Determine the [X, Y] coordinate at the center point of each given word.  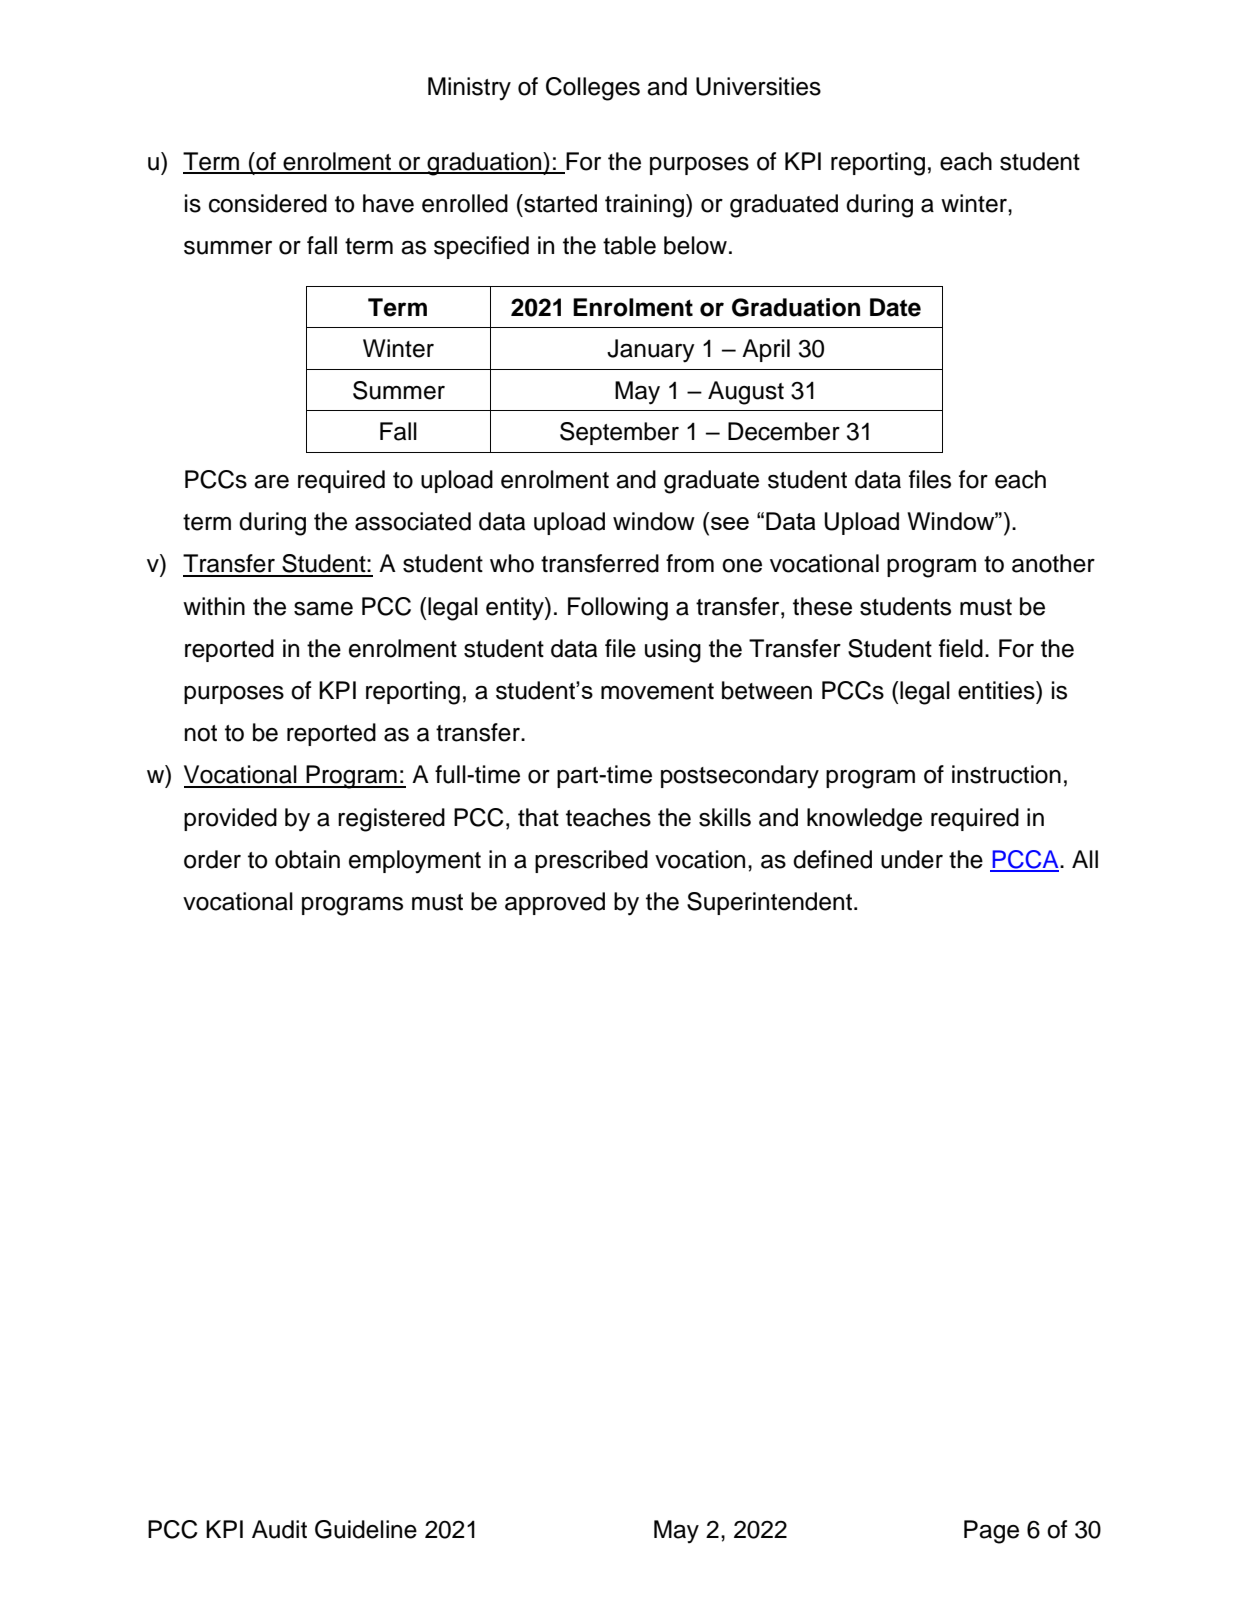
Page [991, 1532]
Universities [758, 86]
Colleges [593, 89]
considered [268, 203]
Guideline [366, 1529]
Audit [279, 1529]
